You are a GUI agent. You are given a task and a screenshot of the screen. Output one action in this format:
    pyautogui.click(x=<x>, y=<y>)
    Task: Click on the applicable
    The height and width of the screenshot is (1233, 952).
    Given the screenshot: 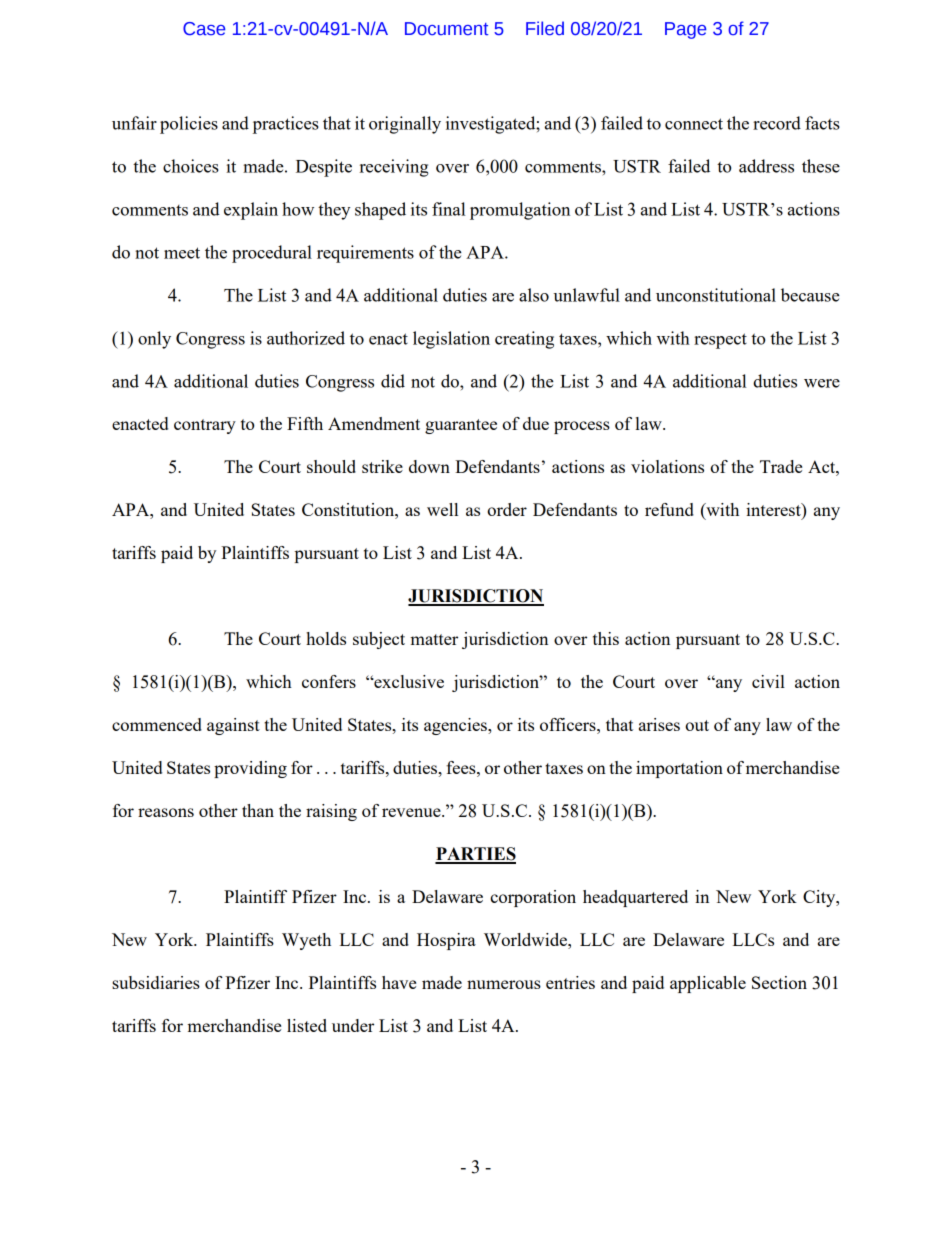 What is the action you would take?
    pyautogui.click(x=708, y=984)
